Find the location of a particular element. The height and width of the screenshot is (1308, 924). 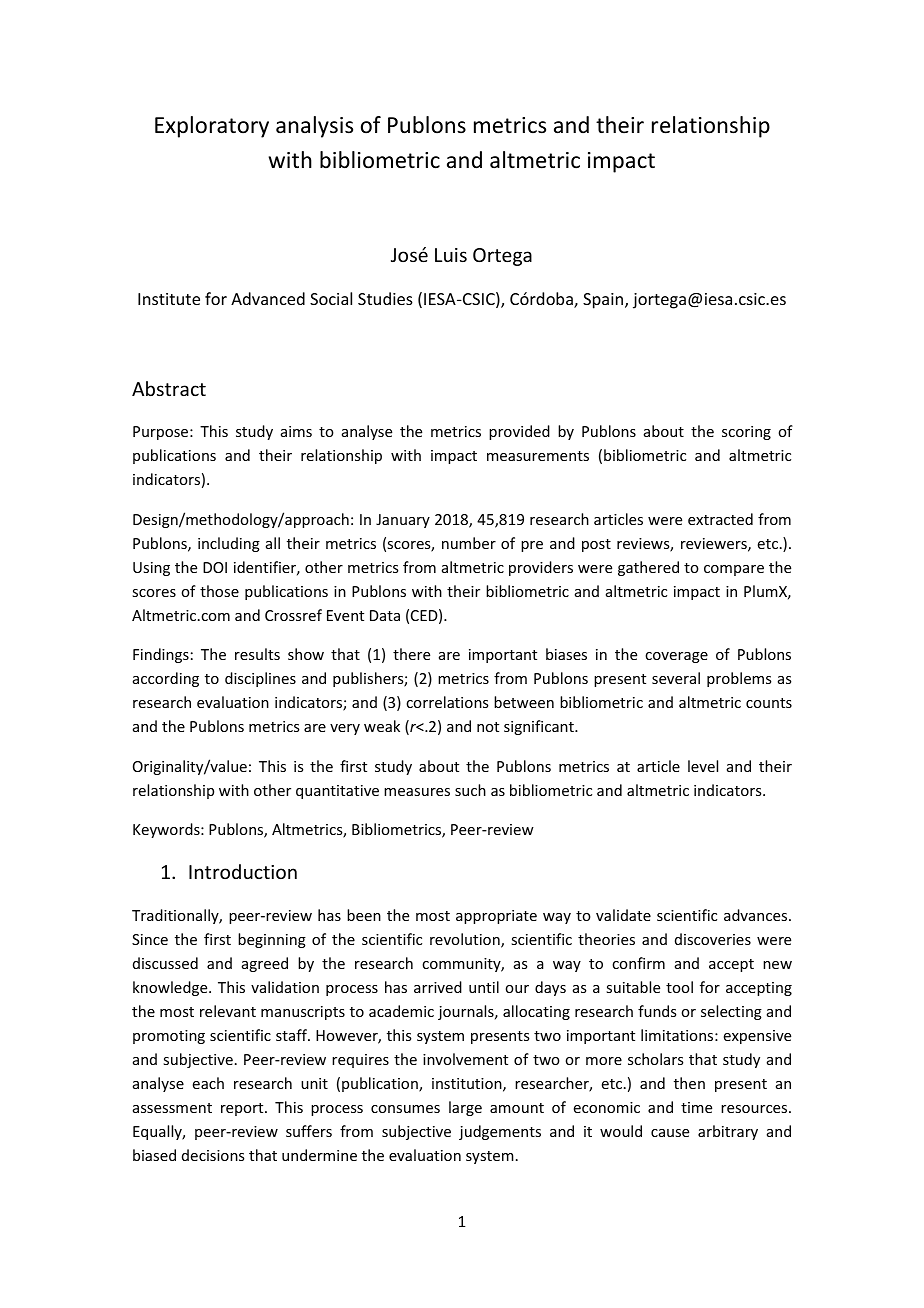

Luis is located at coordinates (451, 255).
